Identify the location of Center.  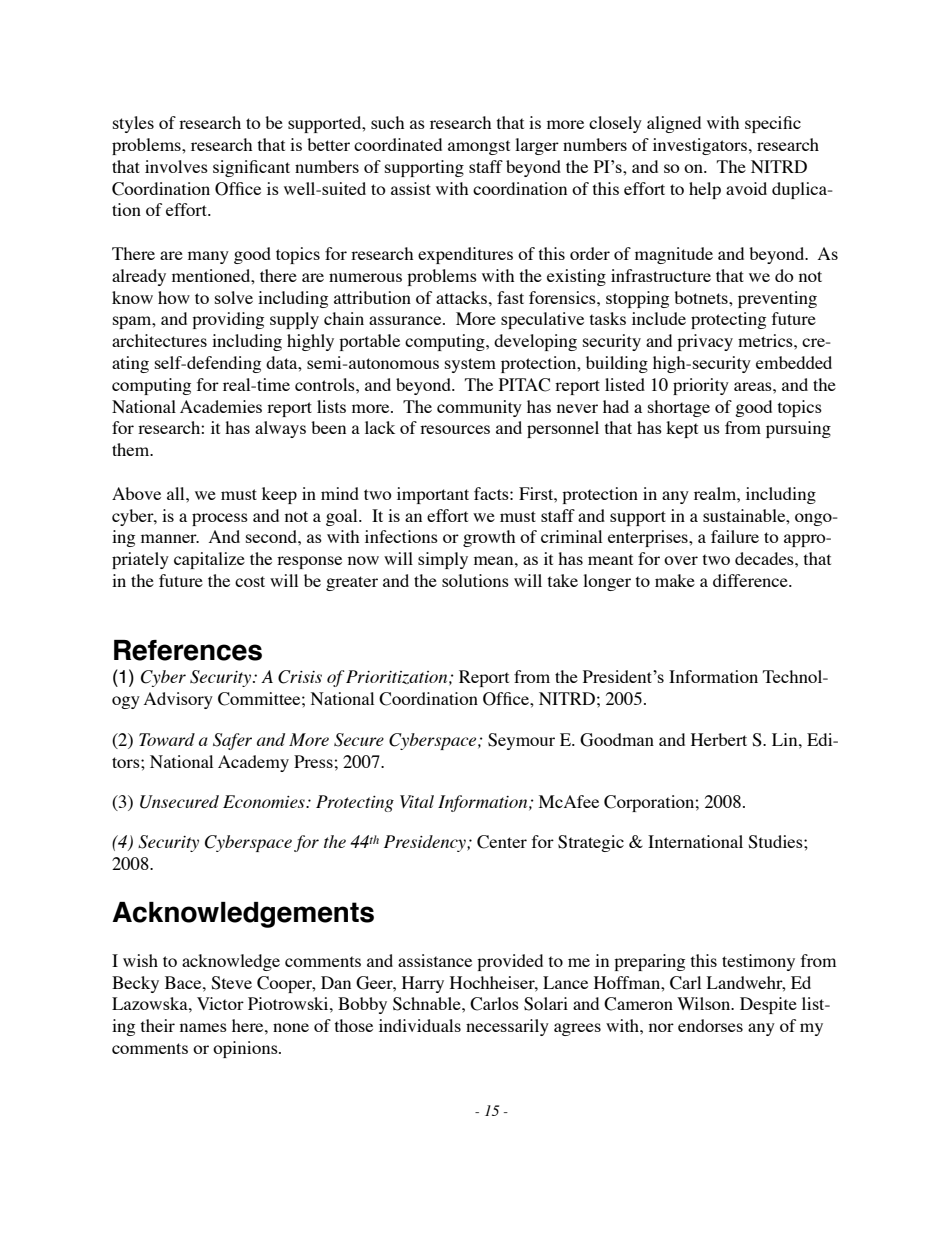
(502, 842).
